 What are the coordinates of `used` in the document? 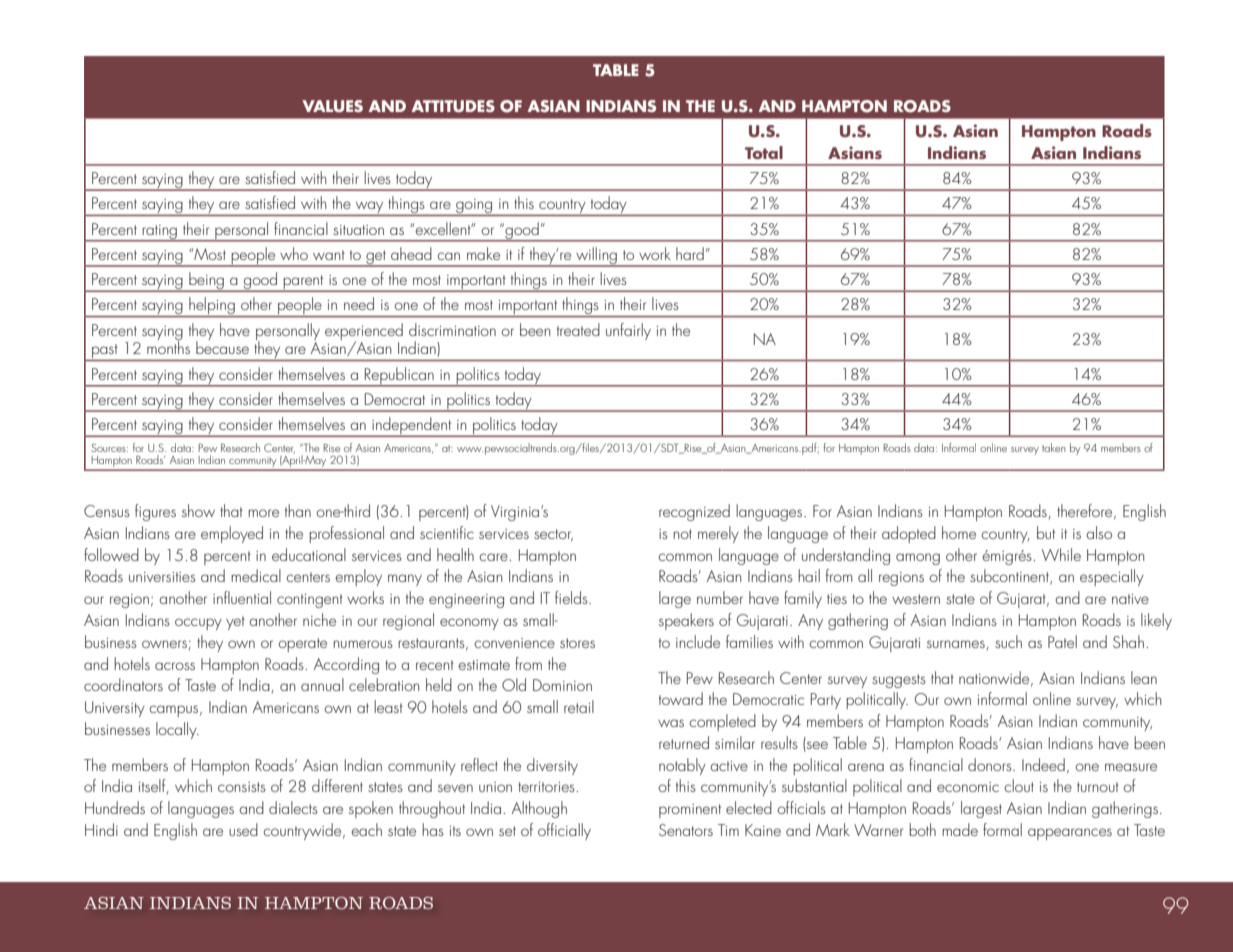 It's located at (243, 829).
